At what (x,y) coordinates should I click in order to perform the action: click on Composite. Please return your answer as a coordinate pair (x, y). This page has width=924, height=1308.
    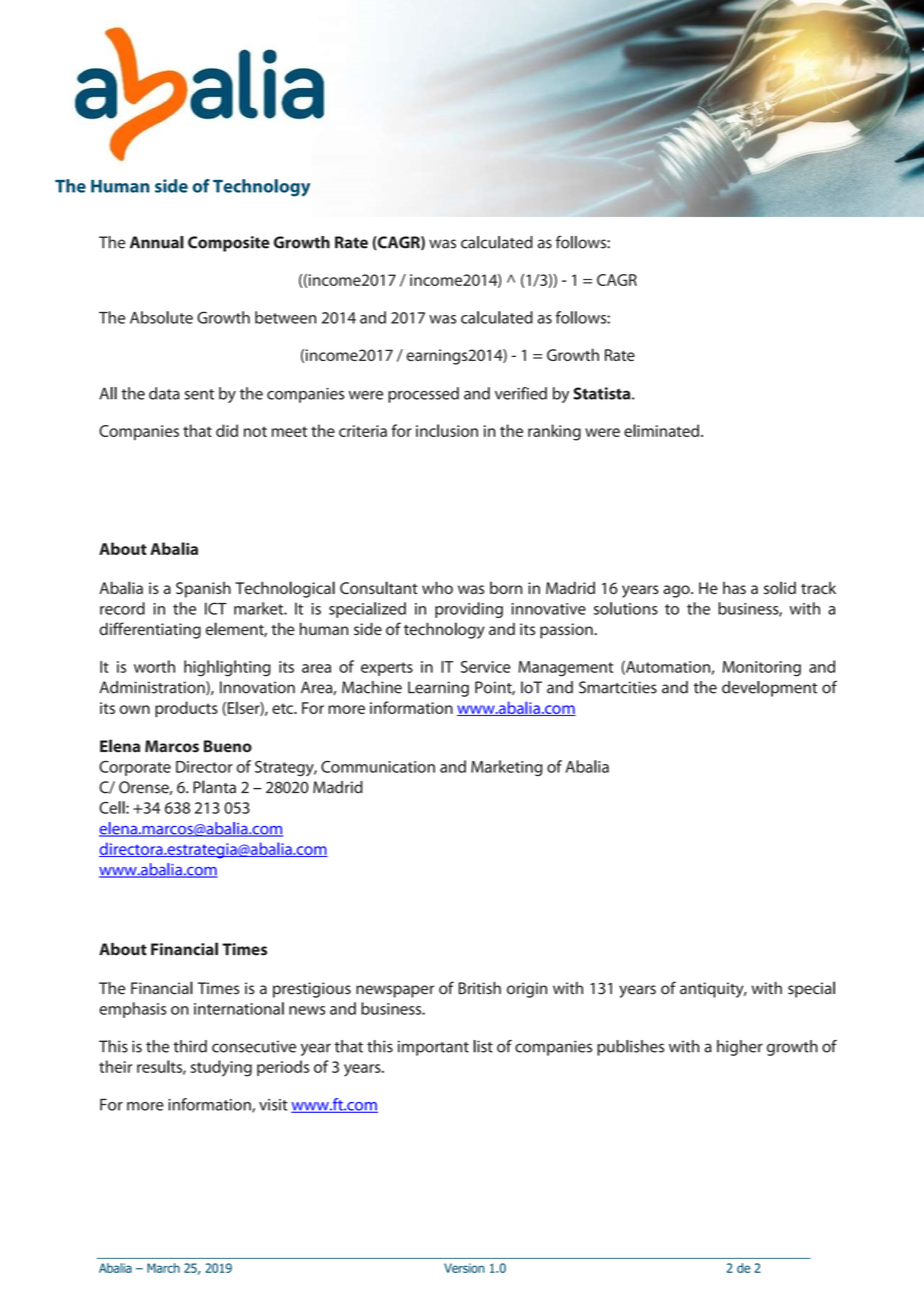
    Looking at the image, I should click on (229, 244).
